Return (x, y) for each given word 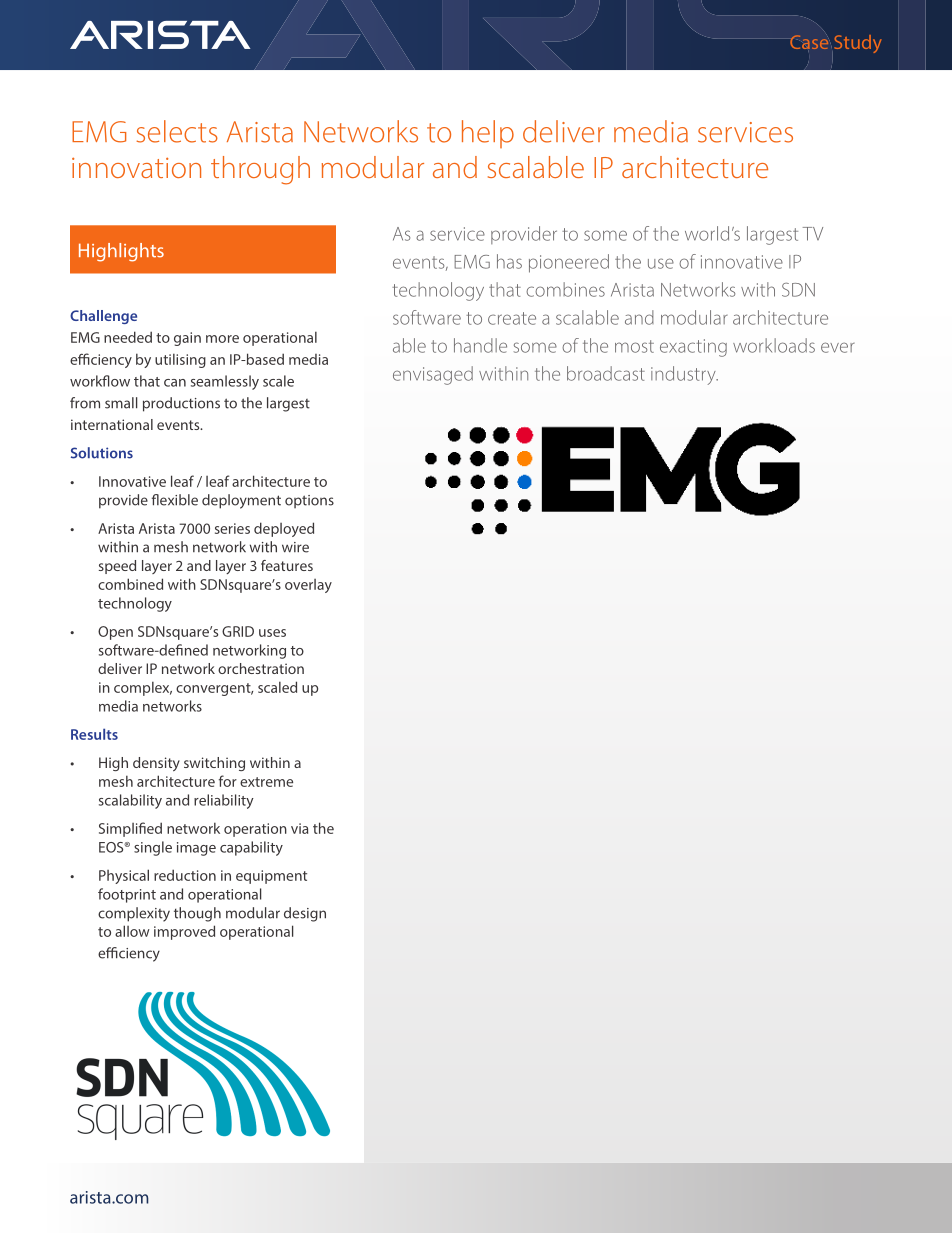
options (309, 501)
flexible (175, 500)
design (305, 914)
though (197, 914)
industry (684, 375)
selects (177, 131)
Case (809, 42)
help (488, 134)
